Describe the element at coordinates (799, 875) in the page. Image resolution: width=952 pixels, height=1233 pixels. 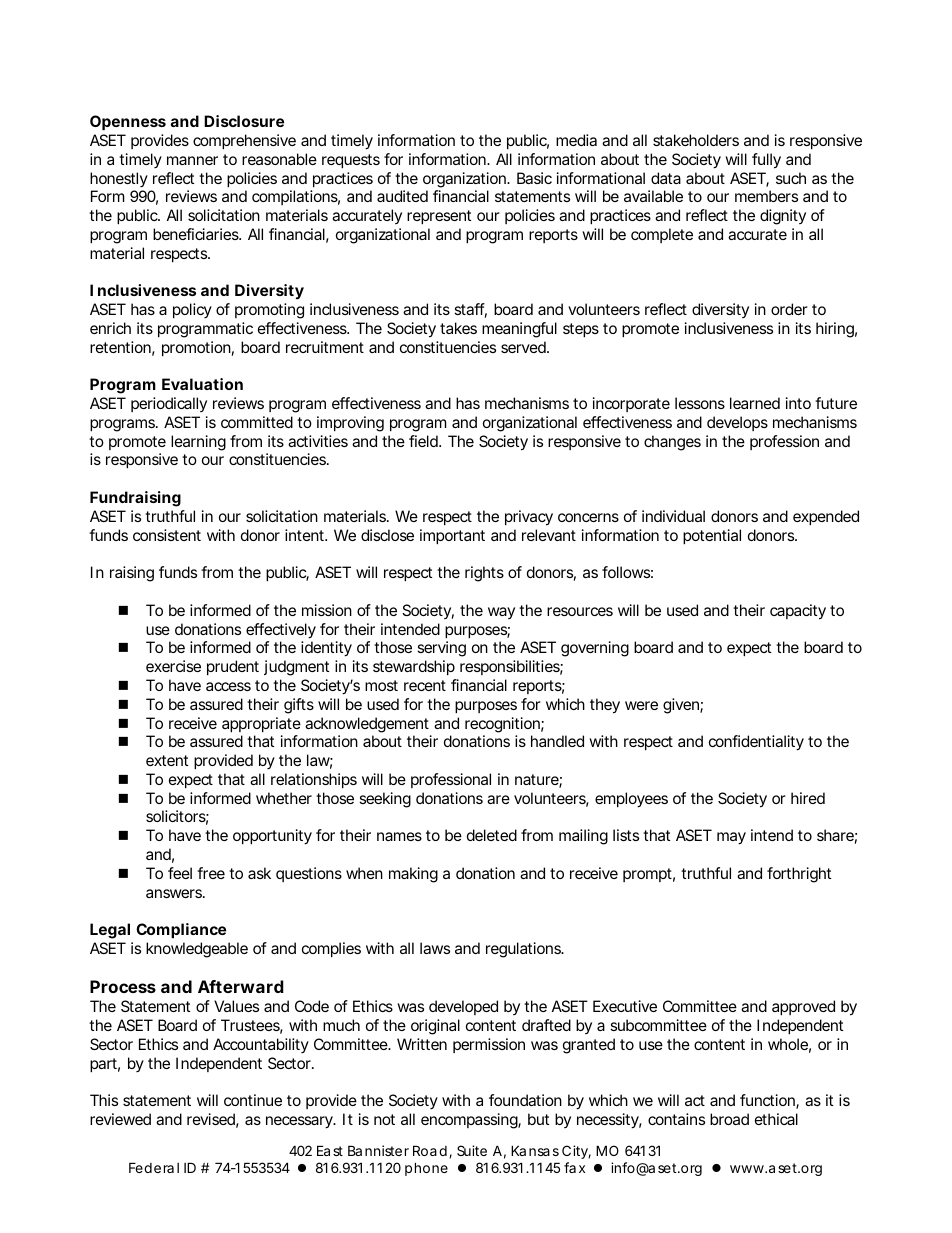
I see `forthright` at that location.
